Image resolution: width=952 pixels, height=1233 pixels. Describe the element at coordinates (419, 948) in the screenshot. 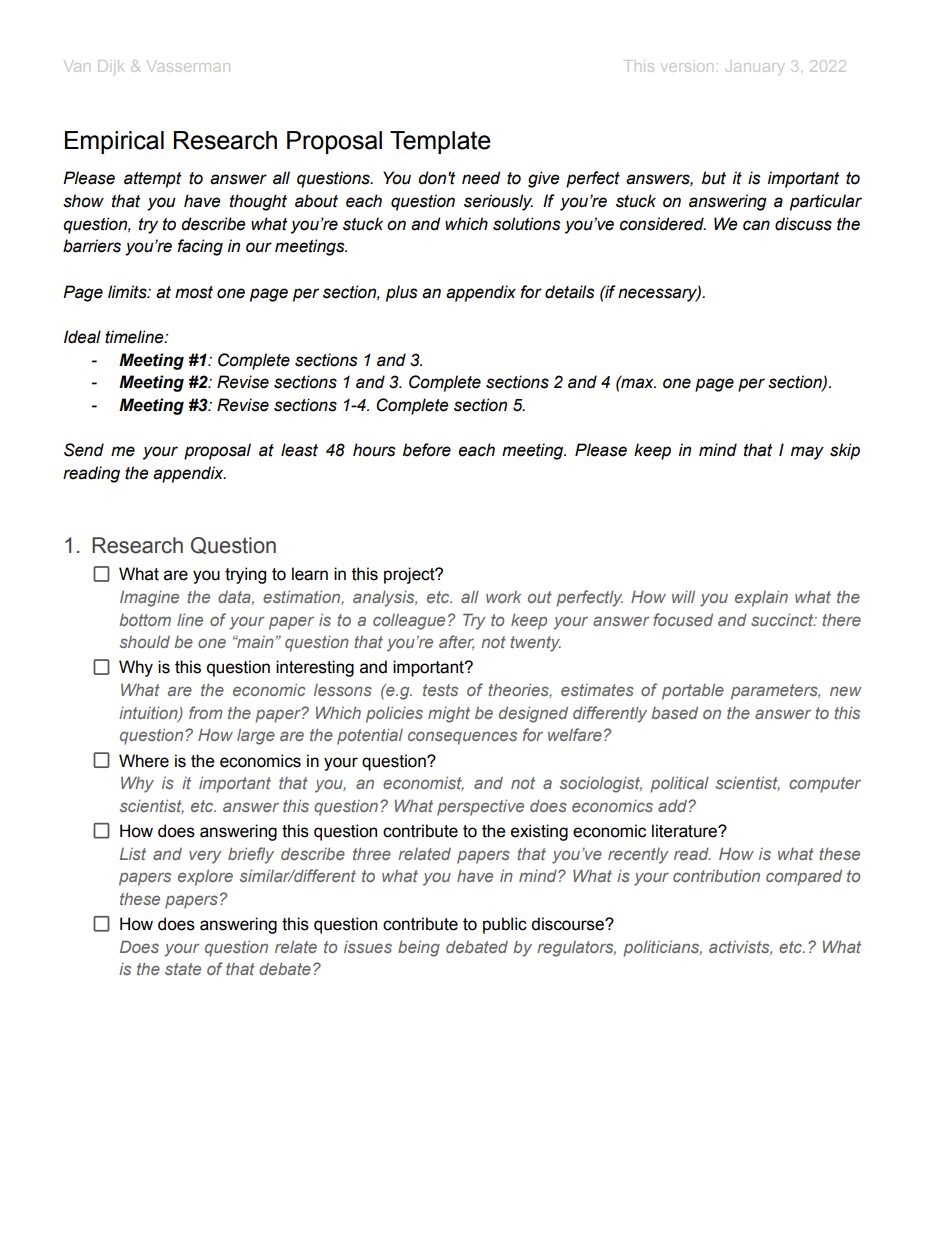

I see `being` at that location.
